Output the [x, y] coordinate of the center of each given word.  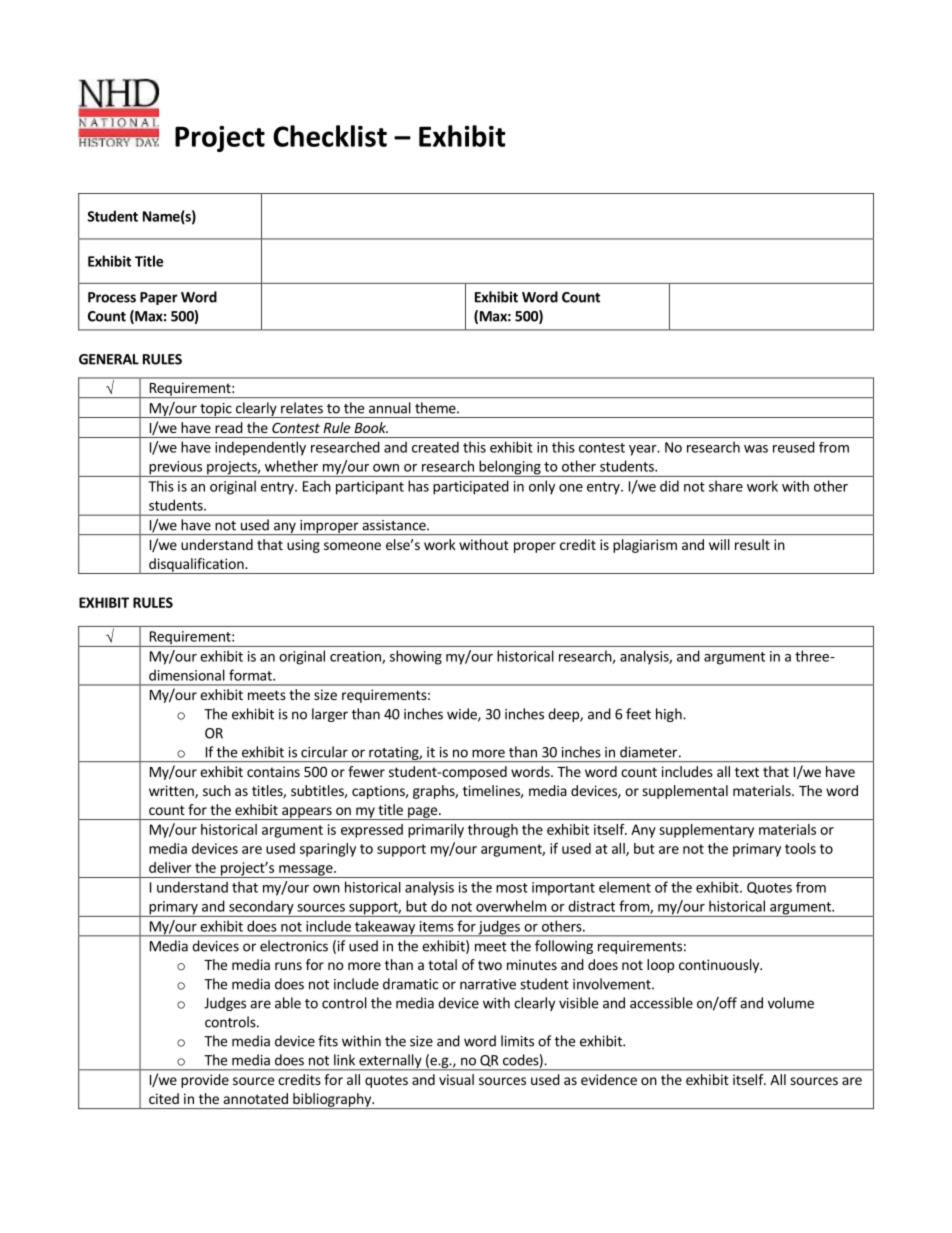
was [756, 449]
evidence [609, 1079]
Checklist [330, 136]
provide [205, 1081]
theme [436, 408]
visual [456, 1079]
